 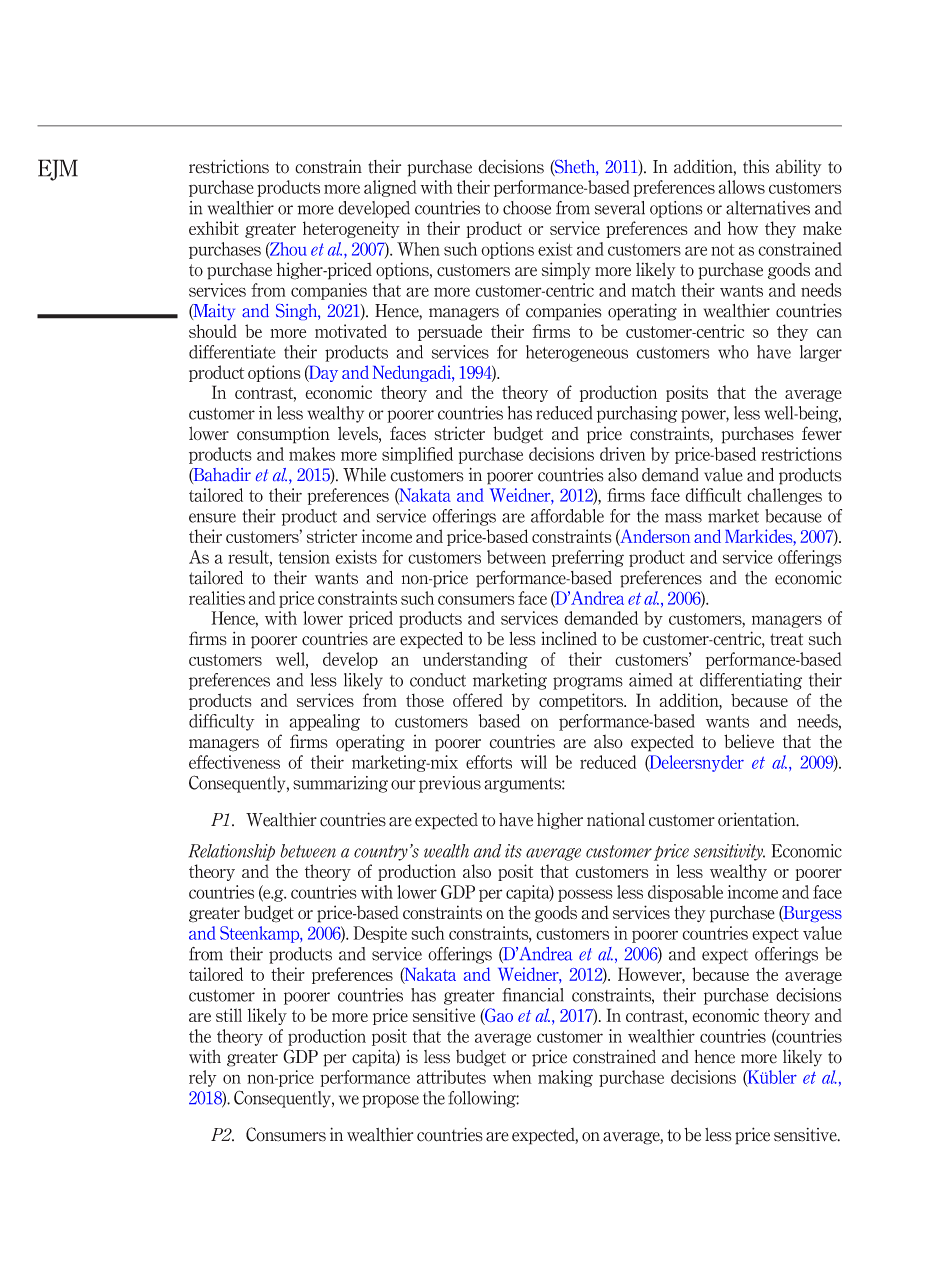 I want to click on exhibit, so click(x=214, y=228).
